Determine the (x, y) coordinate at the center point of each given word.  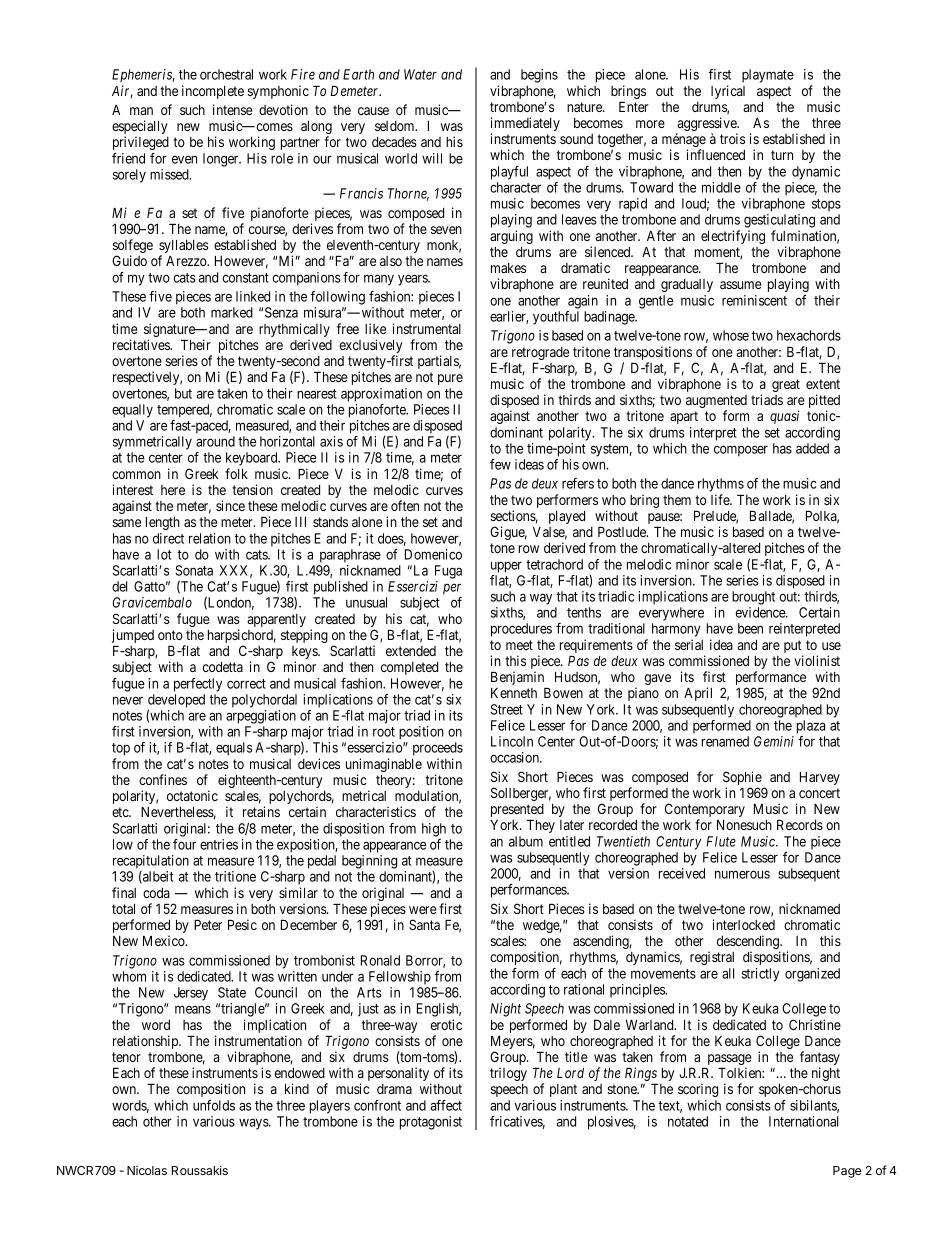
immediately (525, 125)
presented (517, 812)
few (500, 464)
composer (741, 451)
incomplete (213, 92)
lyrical (728, 92)
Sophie (742, 779)
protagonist (431, 1123)
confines (163, 779)
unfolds (214, 1105)
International (803, 1121)
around (215, 441)
